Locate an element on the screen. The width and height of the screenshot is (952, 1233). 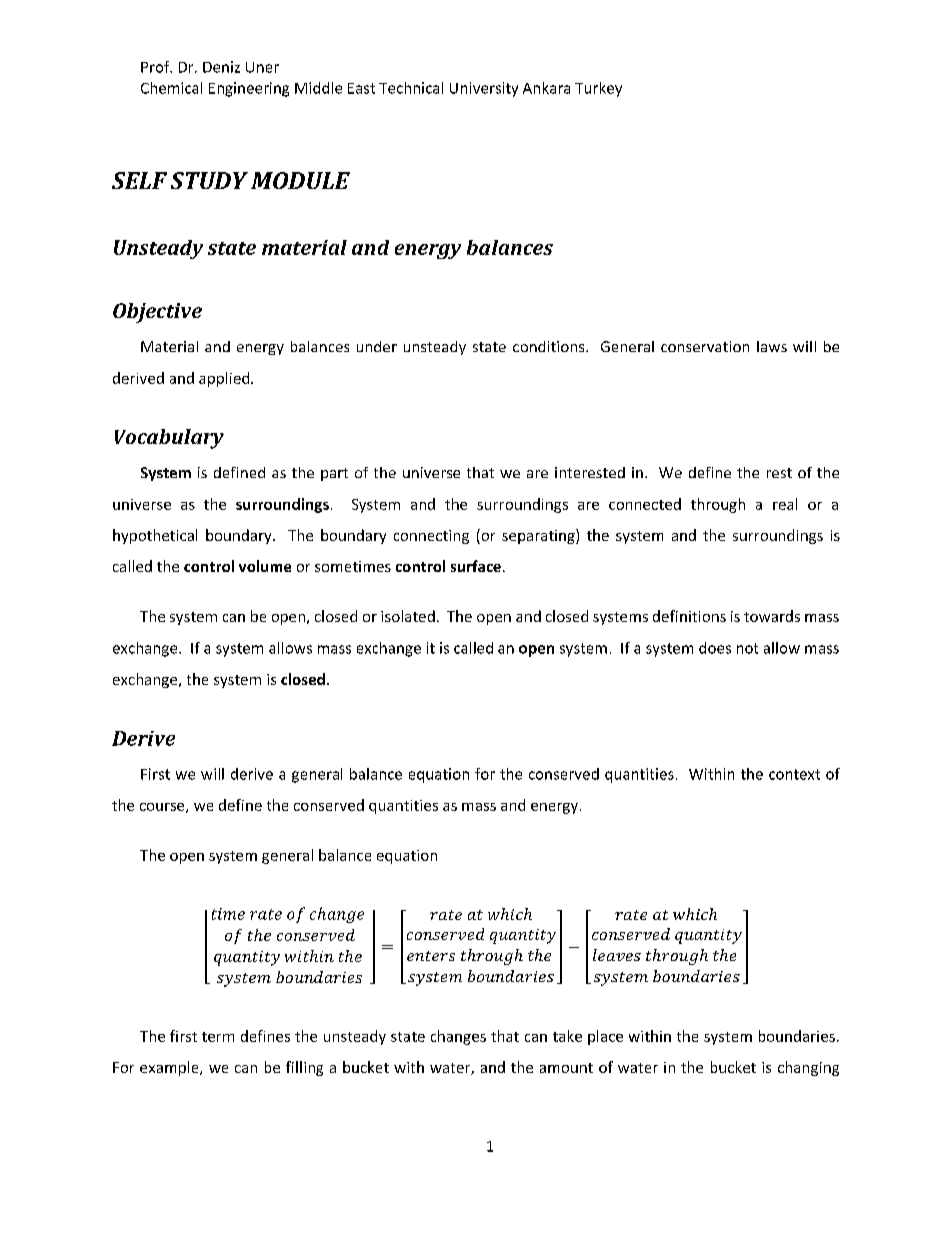
definitions is located at coordinates (689, 616).
